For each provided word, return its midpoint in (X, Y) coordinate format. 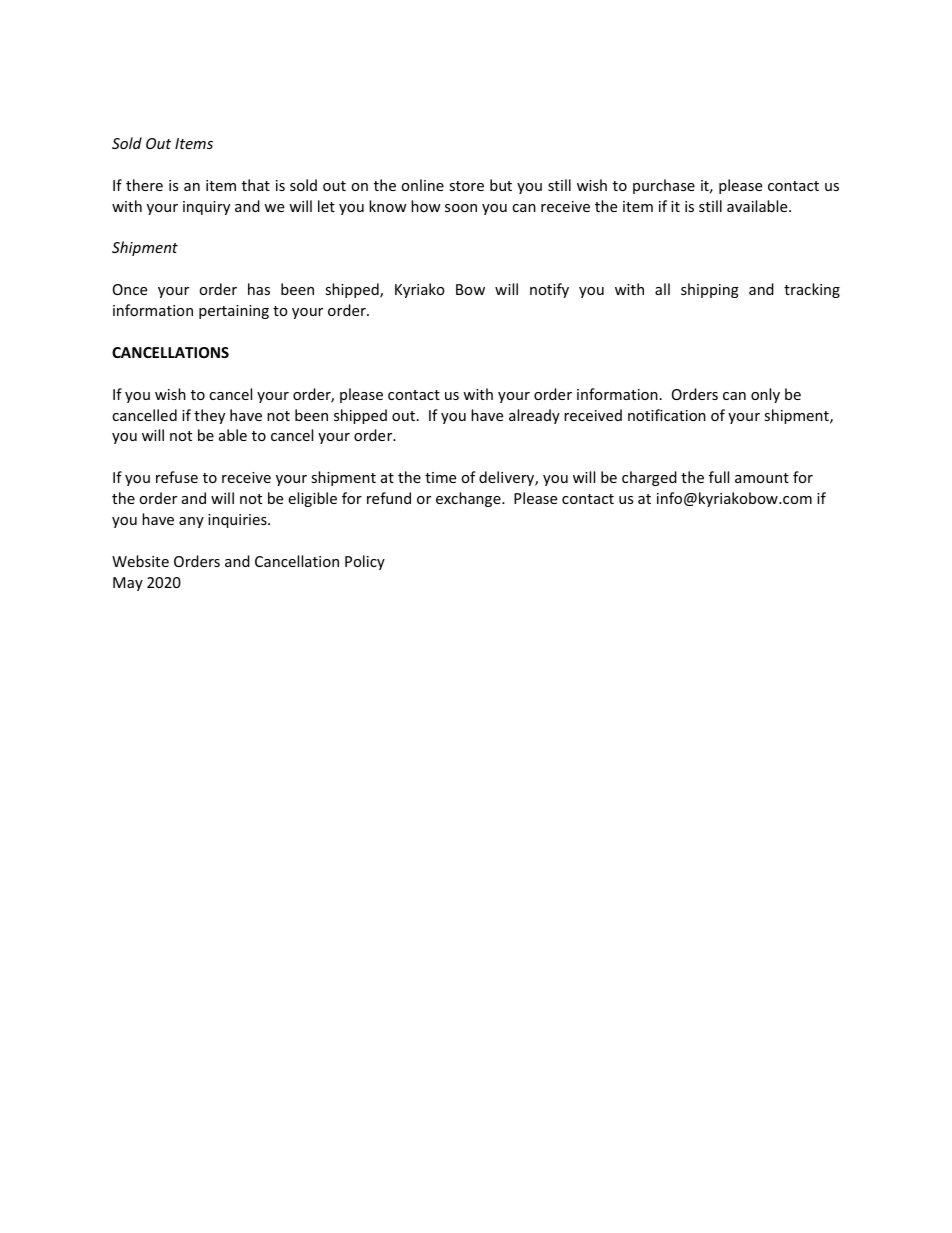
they (209, 416)
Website (140, 561)
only (765, 395)
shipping (710, 290)
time (440, 477)
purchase (664, 186)
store (466, 186)
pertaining (234, 312)
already (534, 416)
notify (549, 290)
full (719, 477)
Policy (365, 562)
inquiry (206, 208)
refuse (177, 477)
